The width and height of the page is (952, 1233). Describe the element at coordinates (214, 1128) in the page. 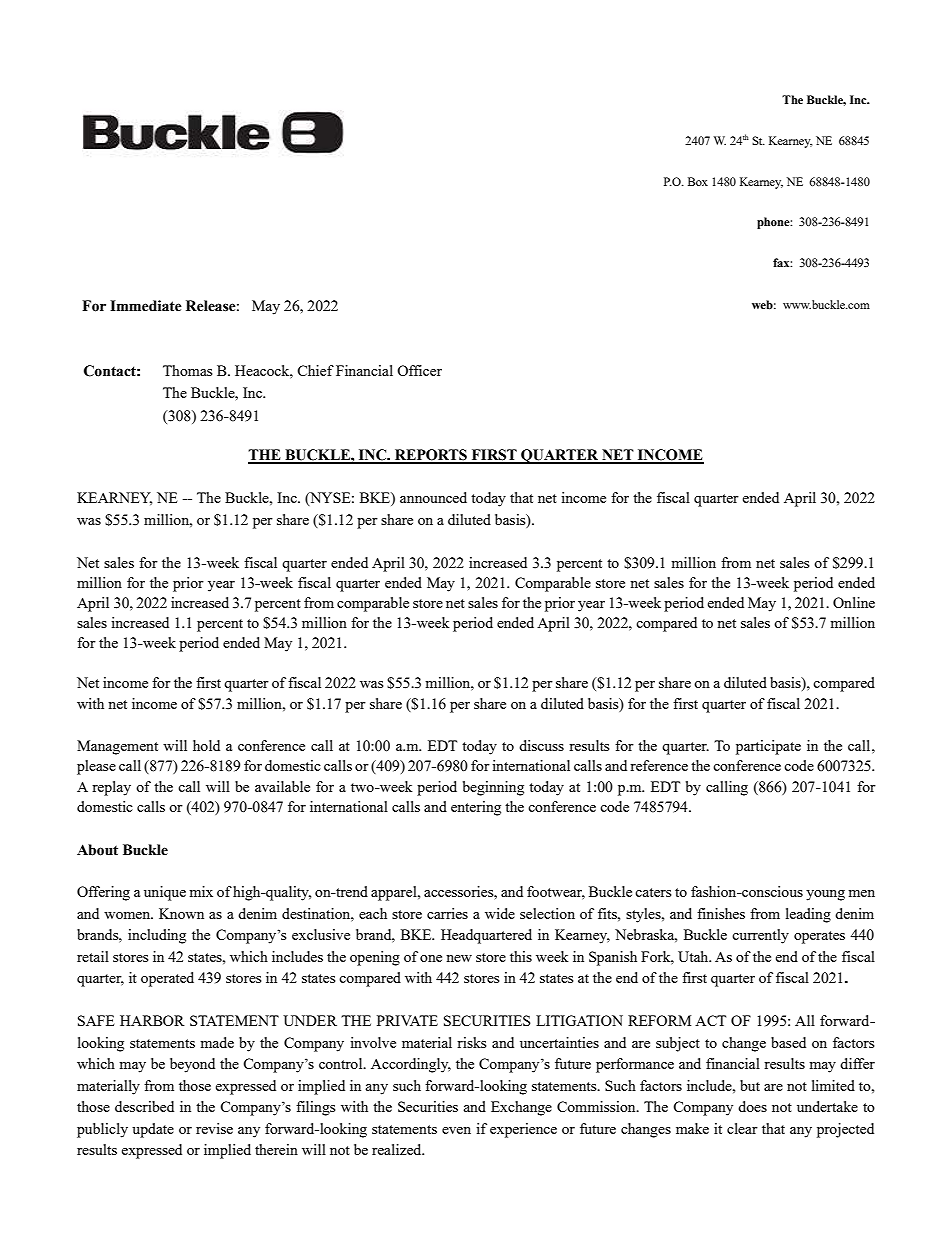

I see `revise` at that location.
